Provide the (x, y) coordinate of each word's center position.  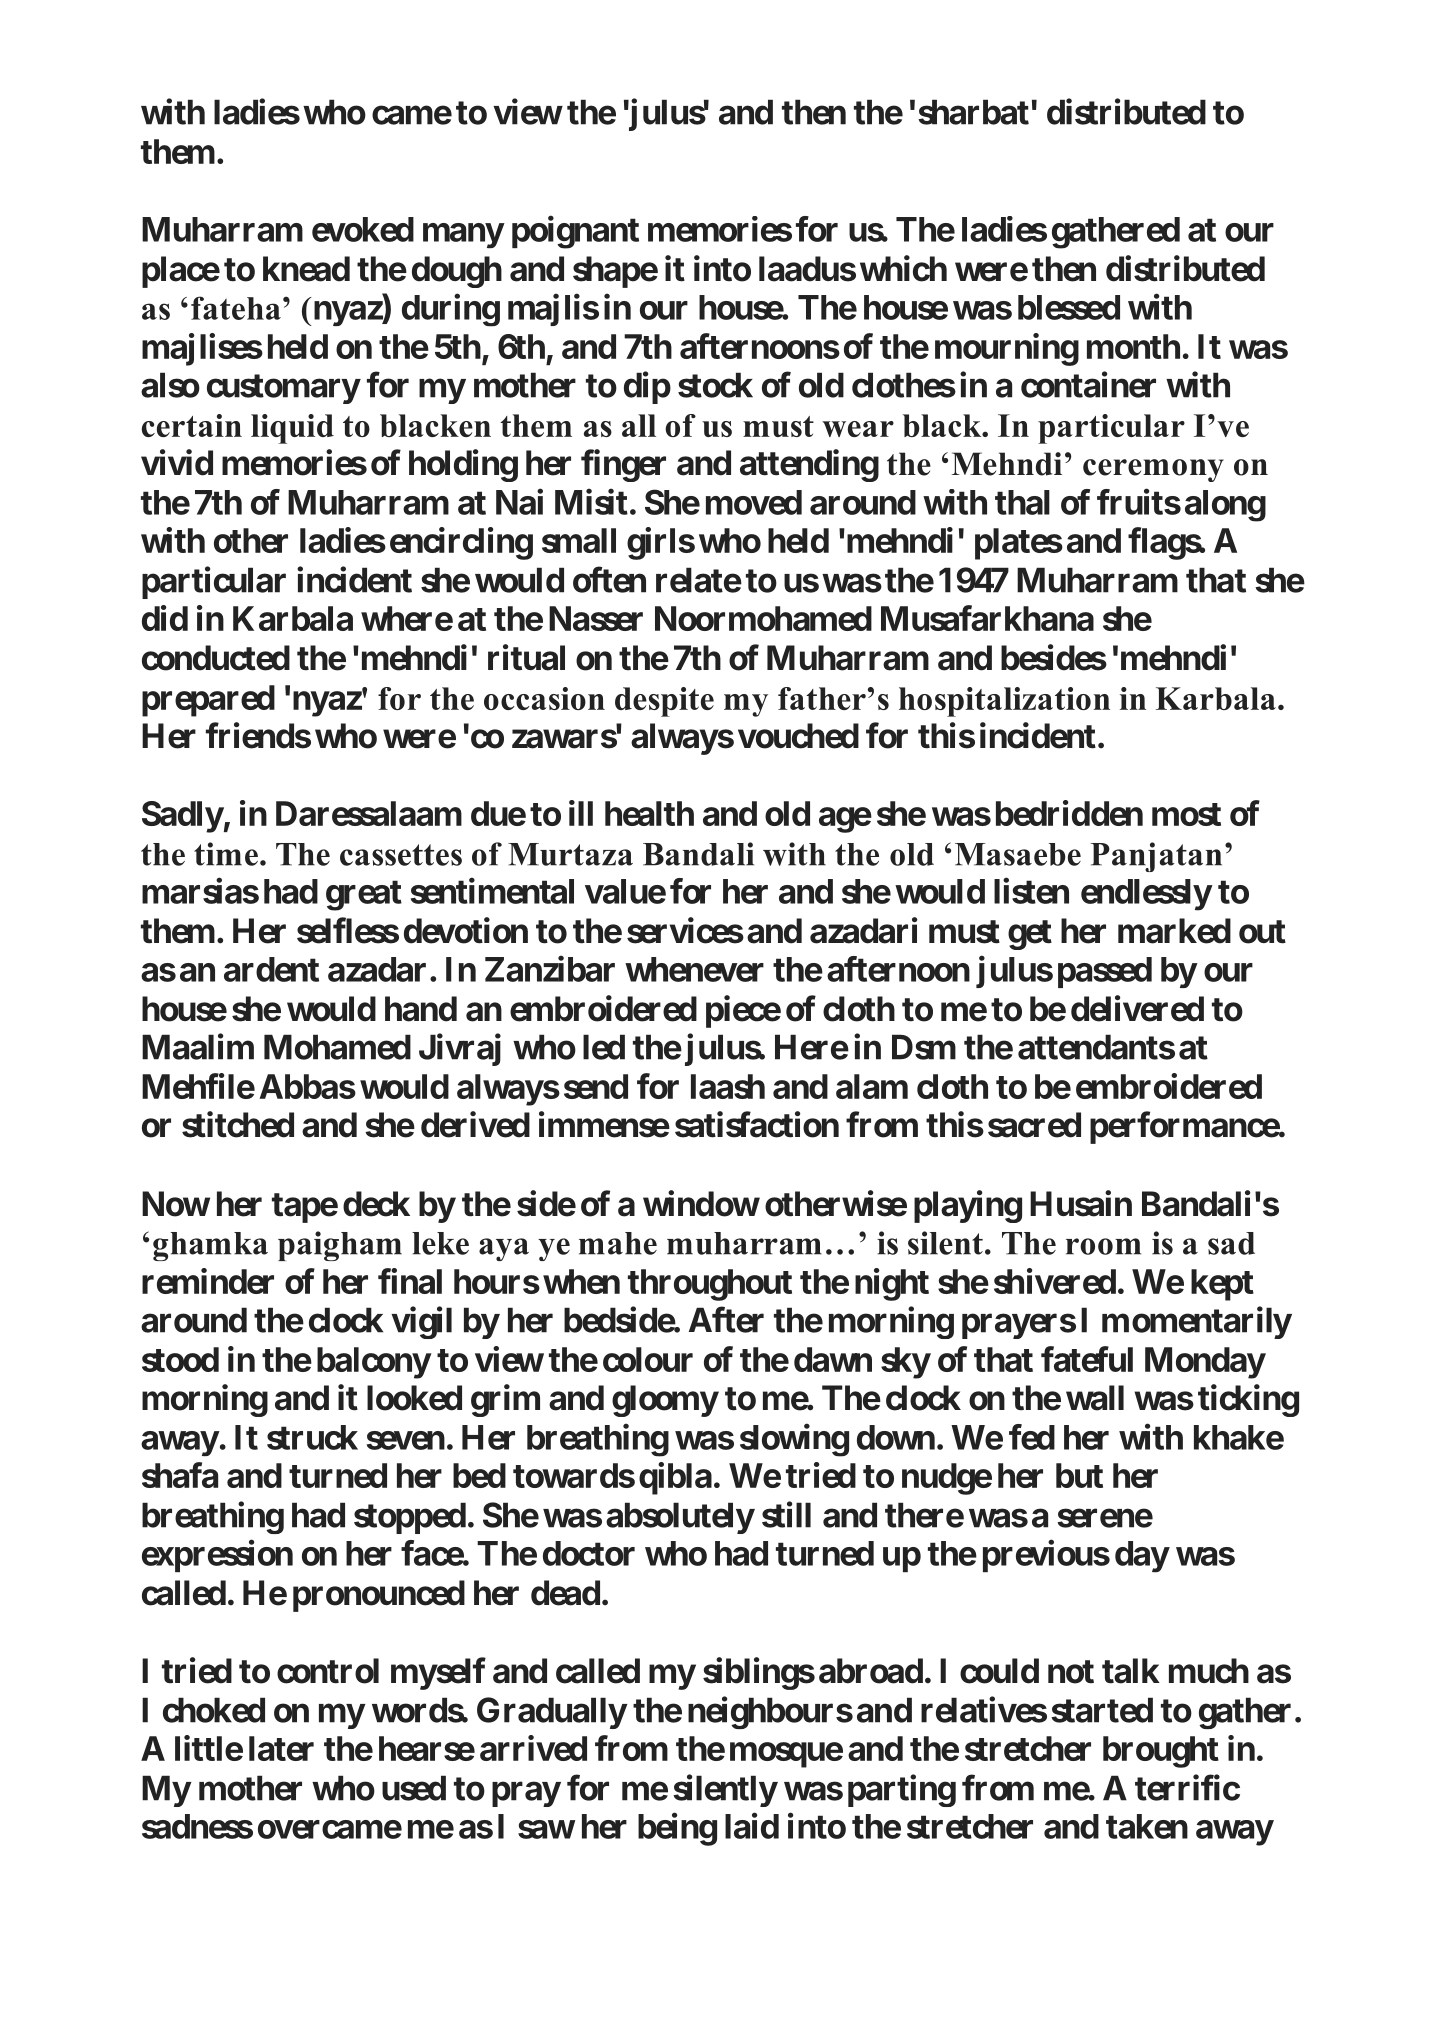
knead (306, 269)
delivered (1137, 1008)
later (281, 1748)
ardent (271, 969)
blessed (1069, 307)
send (596, 1086)
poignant (575, 232)
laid (752, 1826)
